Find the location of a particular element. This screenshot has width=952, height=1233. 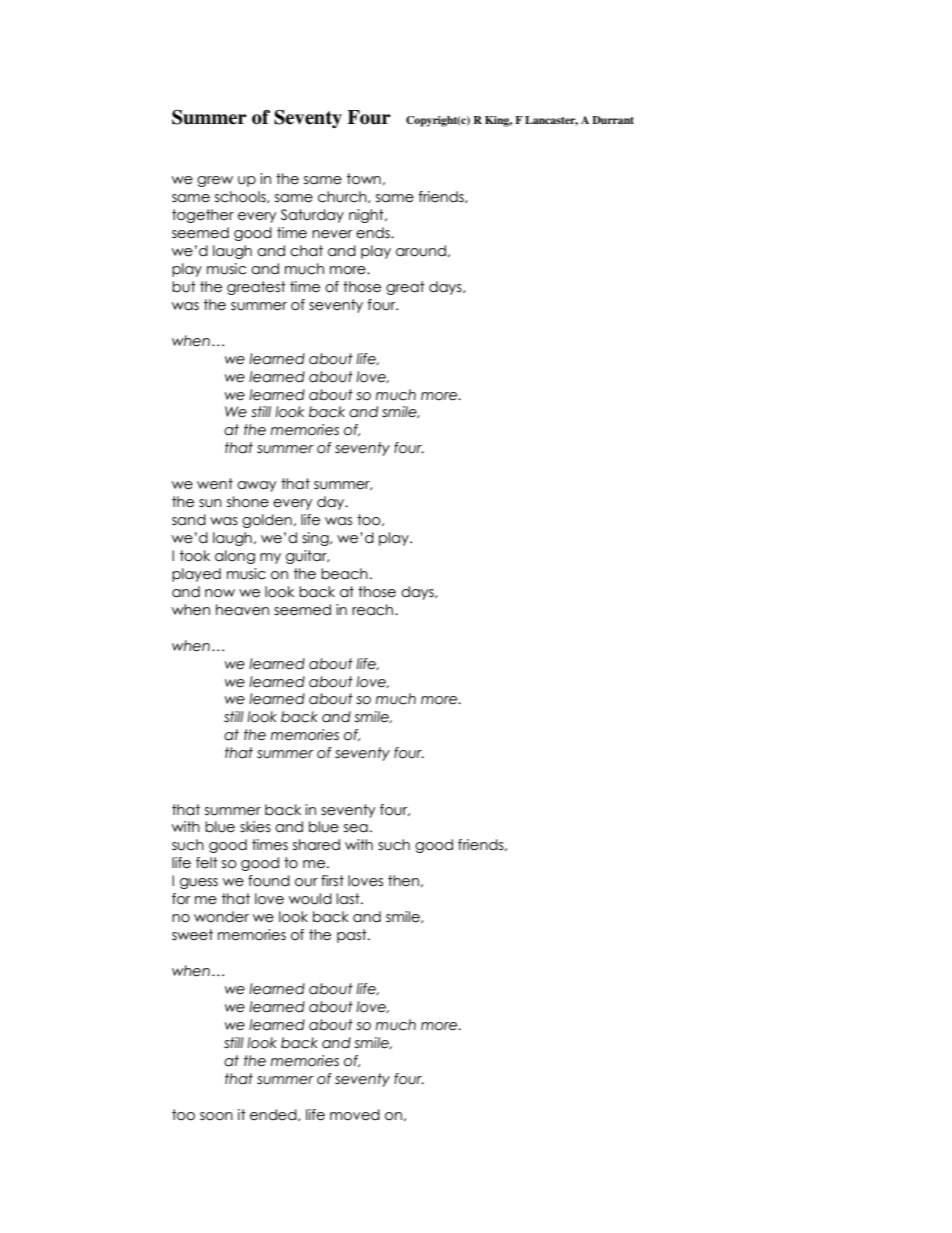

grew is located at coordinates (215, 181).
